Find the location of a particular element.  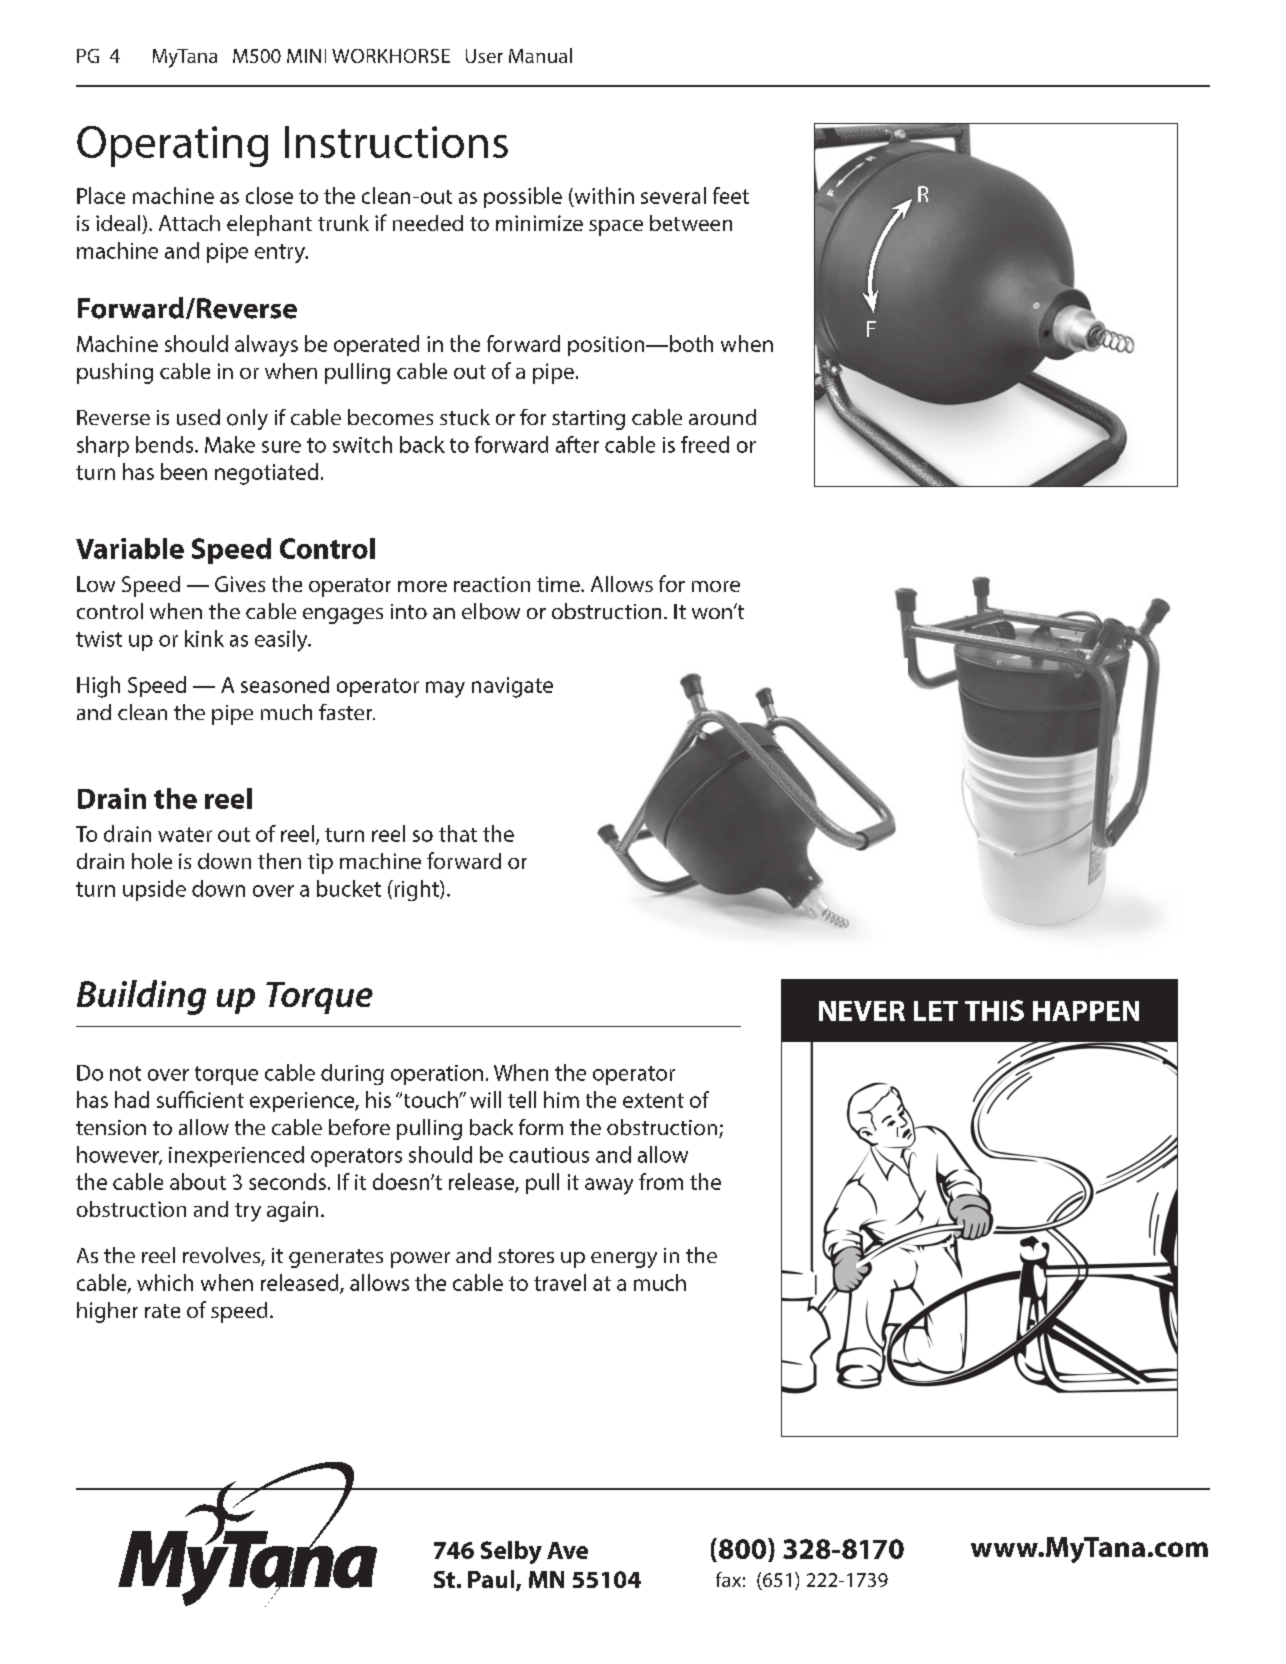

feet is located at coordinates (731, 195).
